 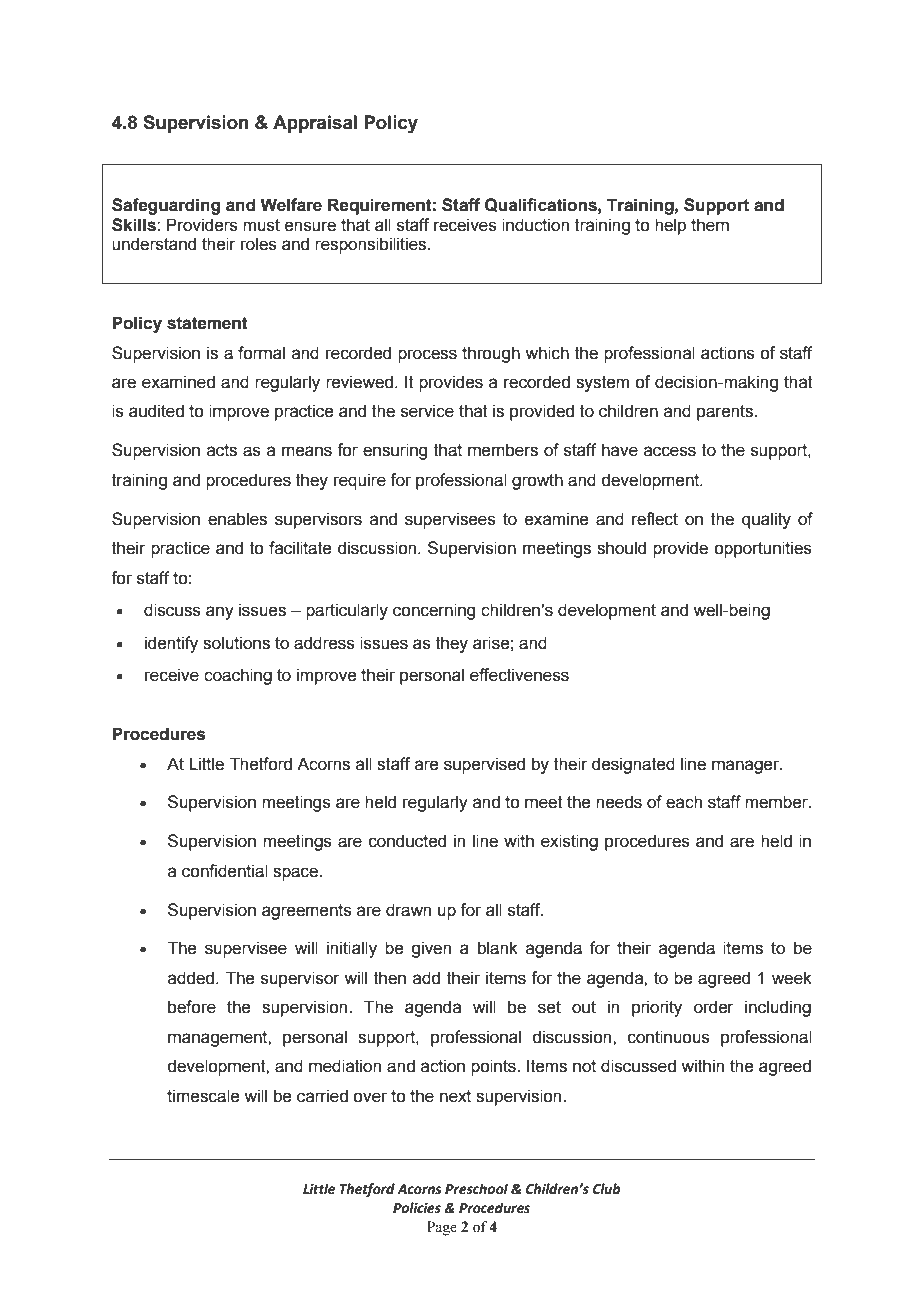 What do you see at coordinates (207, 323) in the document?
I see `statement` at bounding box center [207, 323].
